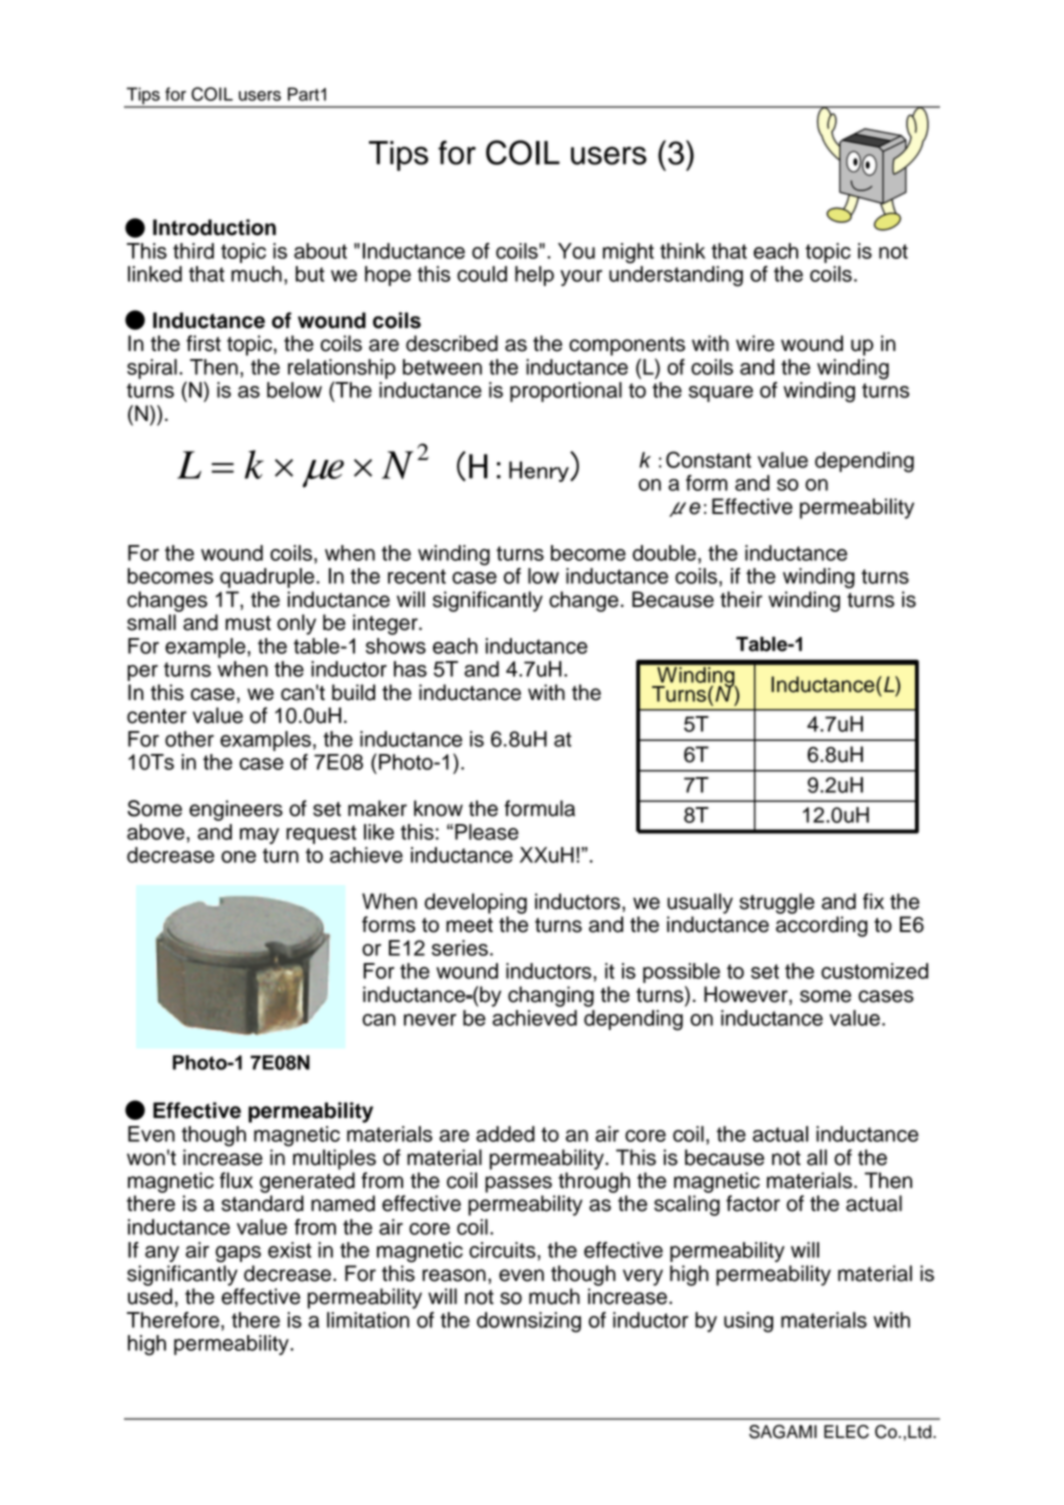  Describe the element at coordinates (534, 276) in the screenshot. I see `help` at that location.
